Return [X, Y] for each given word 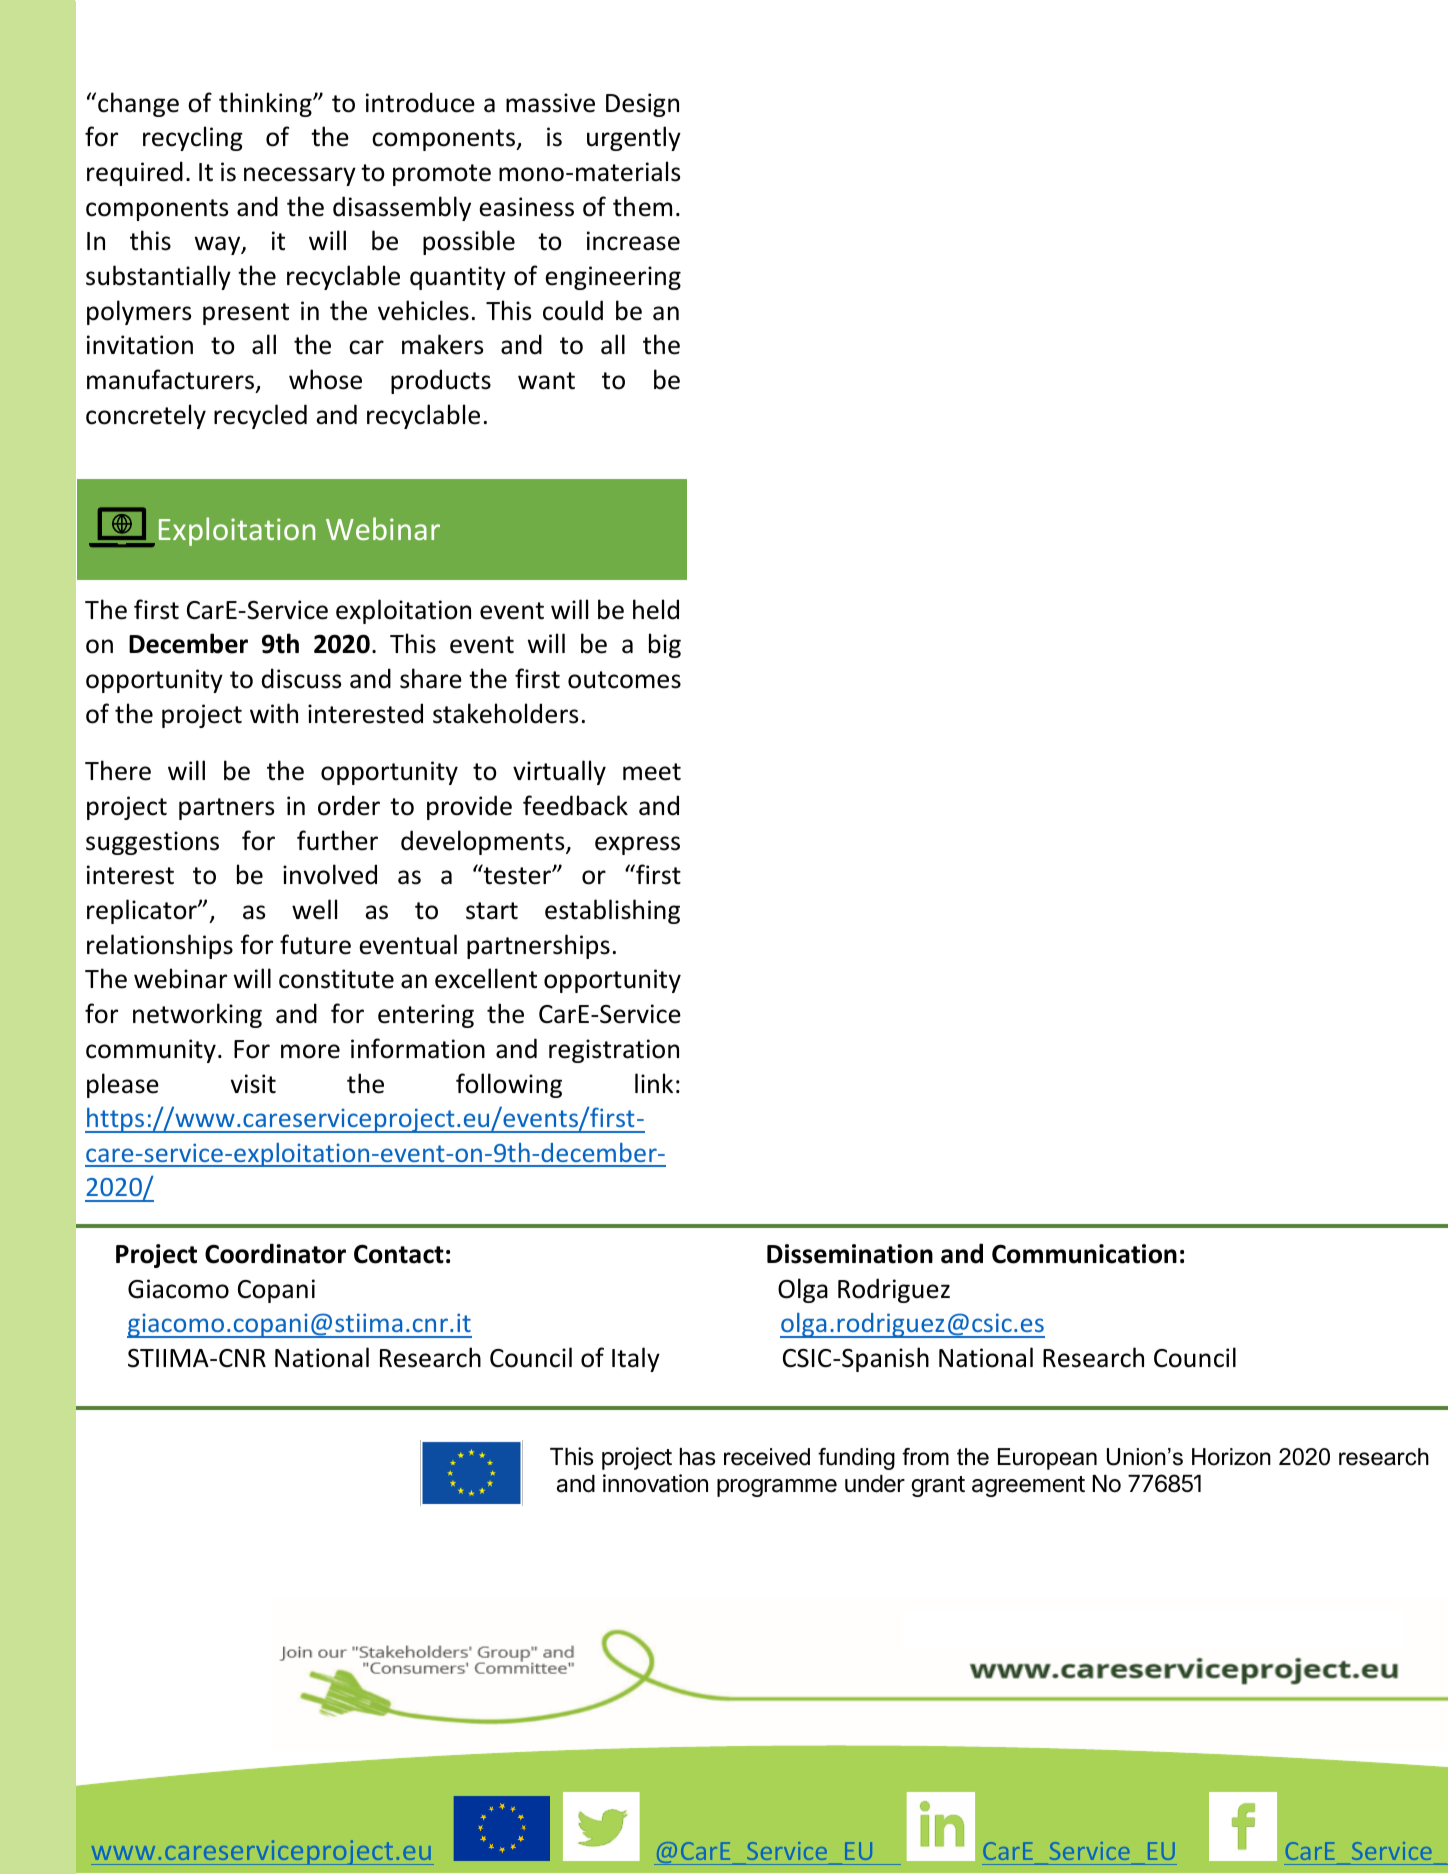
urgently [634, 138]
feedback [575, 805]
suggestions [152, 843]
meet [652, 772]
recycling [193, 138]
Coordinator [275, 1253]
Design [642, 105]
